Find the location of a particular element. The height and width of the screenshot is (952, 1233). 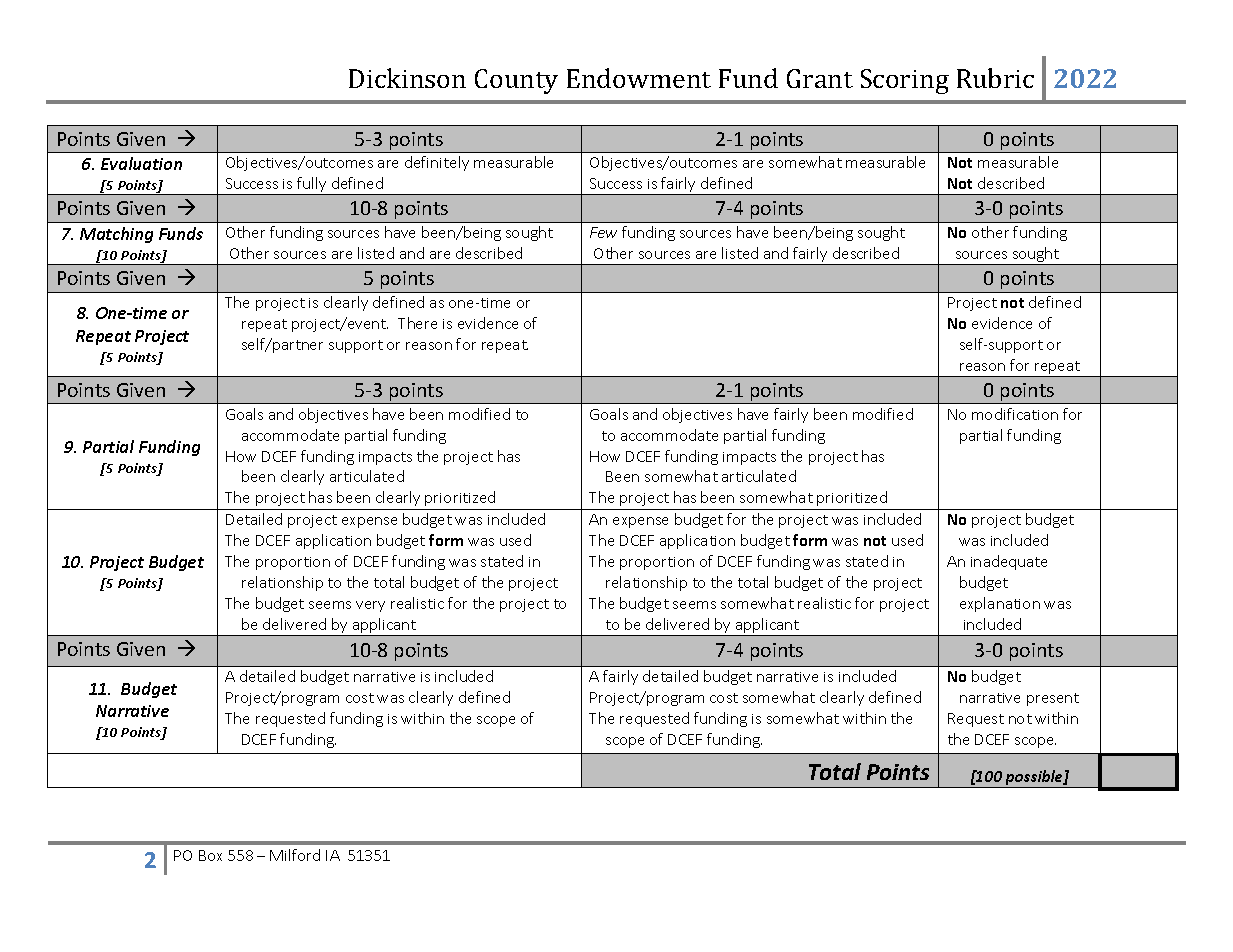

Scoring is located at coordinates (905, 81).
